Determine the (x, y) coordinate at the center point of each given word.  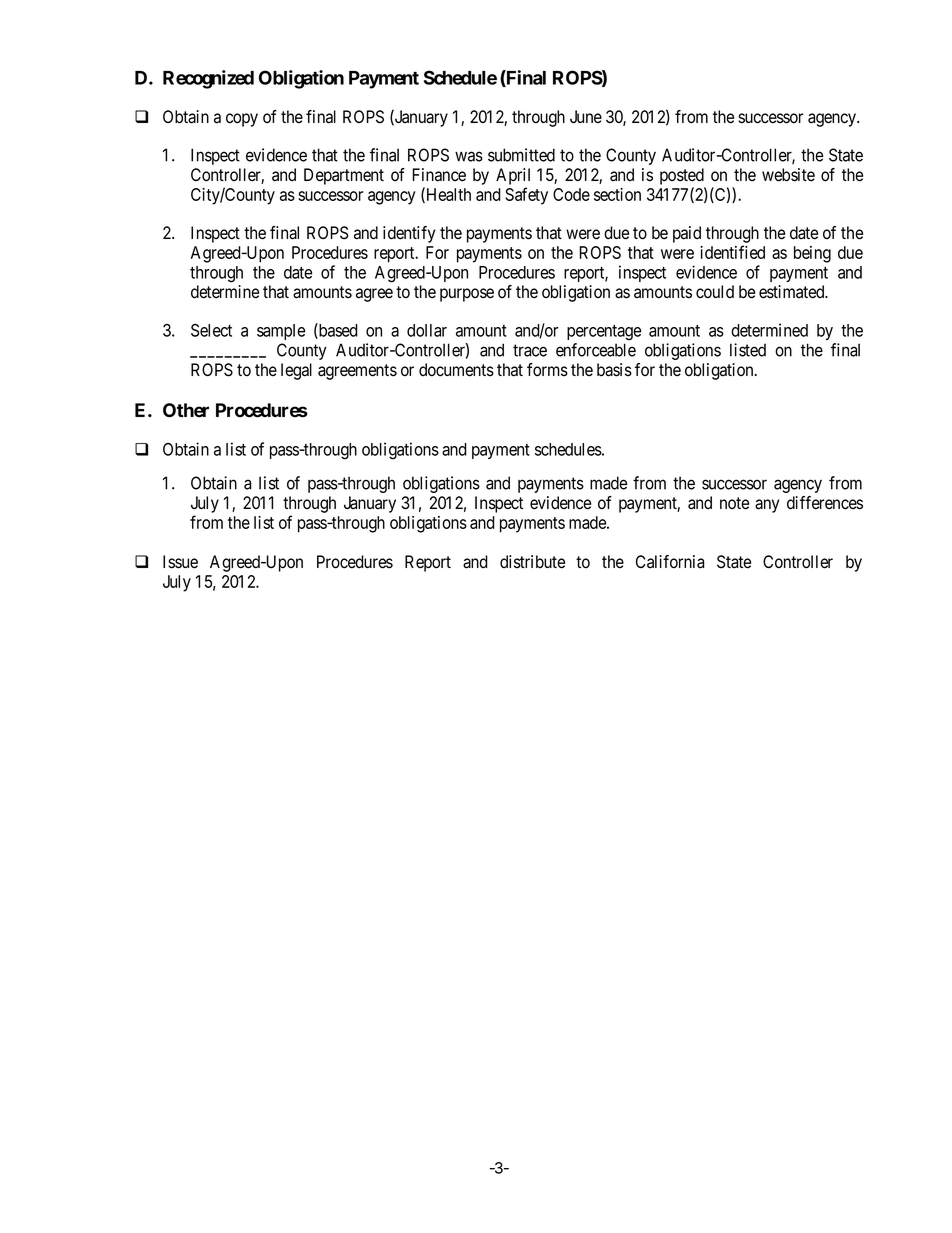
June (586, 116)
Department (344, 176)
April (513, 176)
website (788, 175)
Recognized (208, 79)
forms (547, 370)
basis (614, 370)
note (734, 503)
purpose (467, 295)
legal (296, 371)
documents (456, 370)
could (715, 292)
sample (281, 332)
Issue (180, 562)
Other (186, 410)
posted (682, 176)
